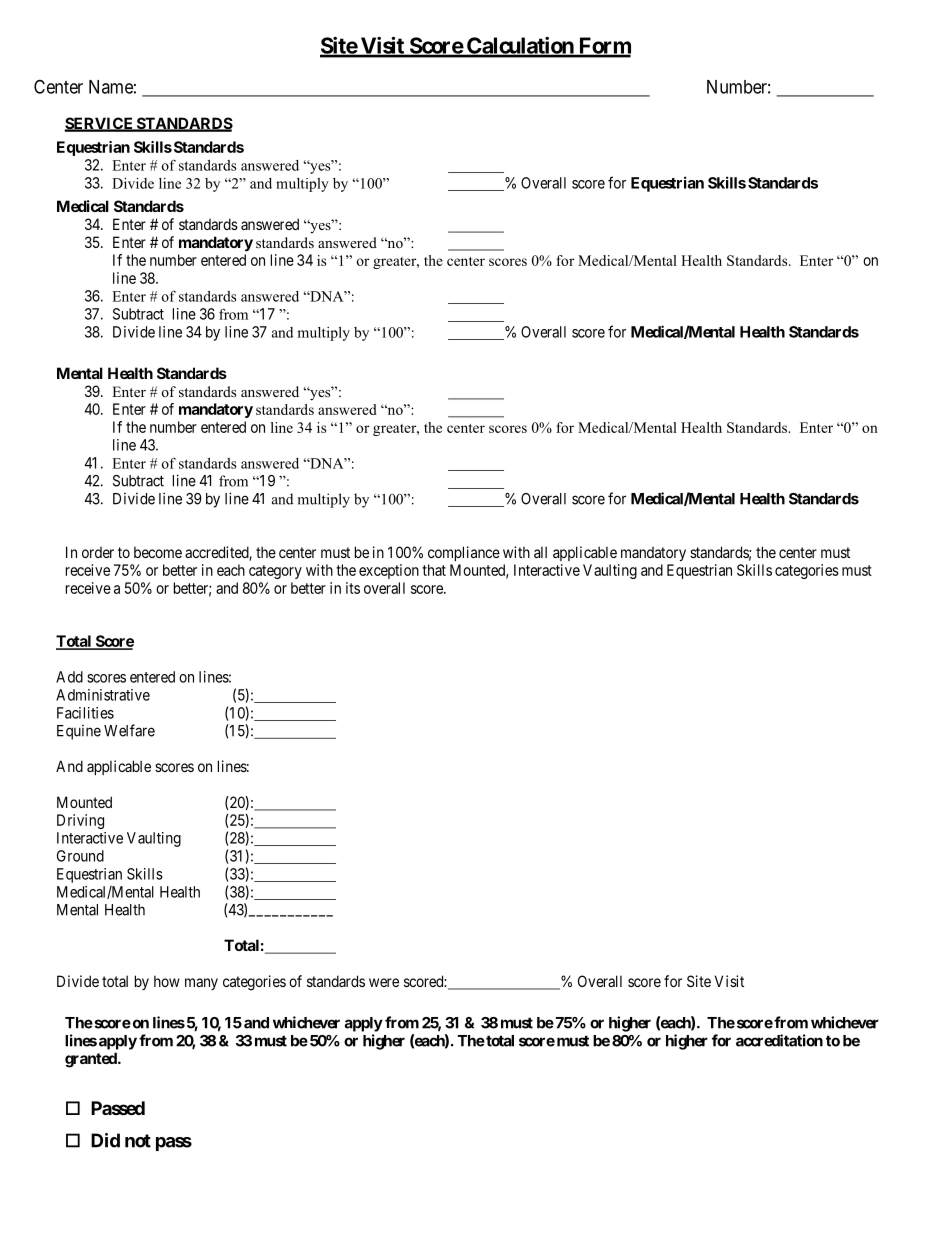 Image resolution: width=952 pixels, height=1233 pixels. I want to click on how, so click(167, 981).
